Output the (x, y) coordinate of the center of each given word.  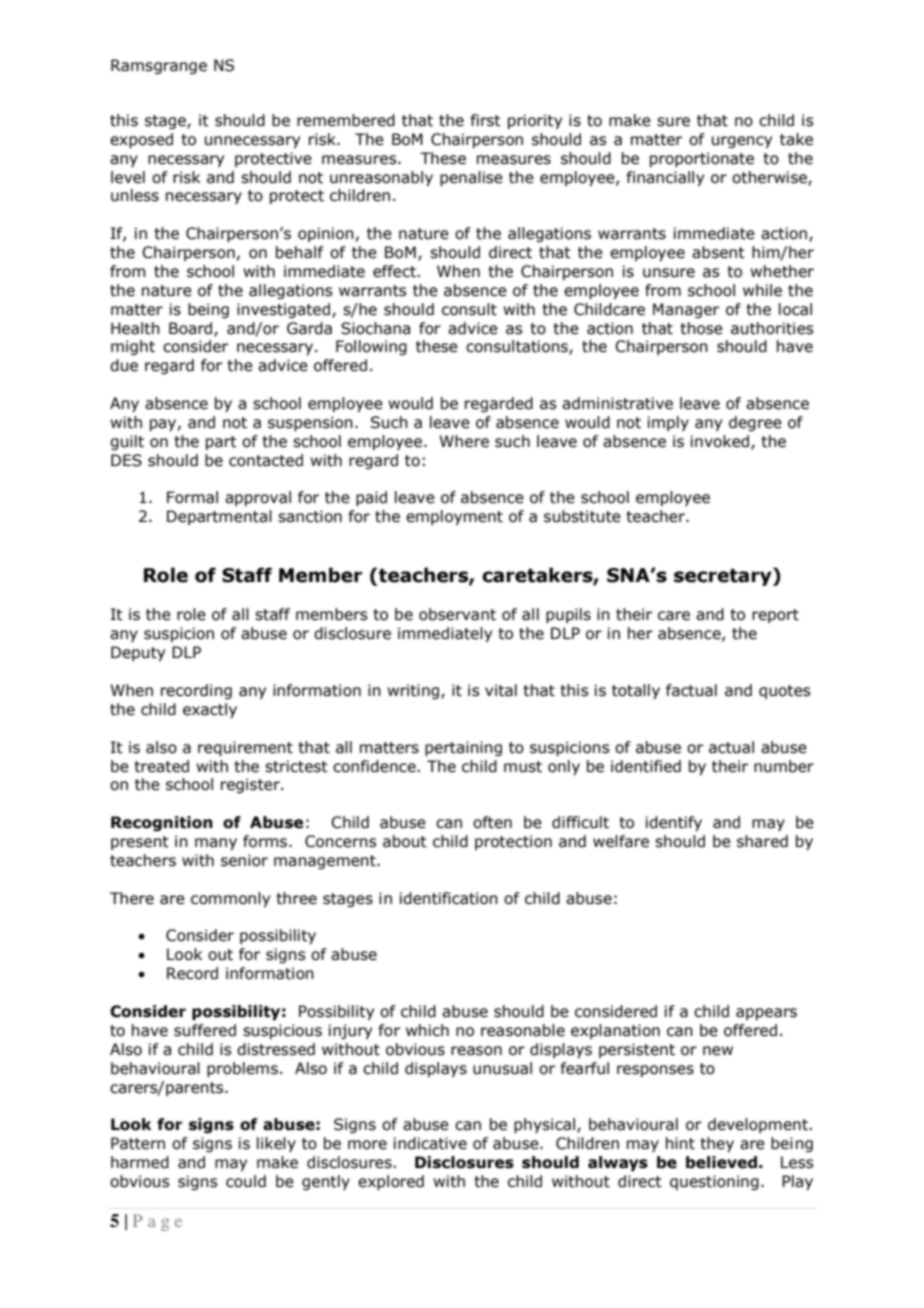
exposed (141, 140)
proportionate (702, 159)
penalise (471, 178)
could (246, 1181)
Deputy (138, 653)
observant (457, 614)
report (775, 616)
